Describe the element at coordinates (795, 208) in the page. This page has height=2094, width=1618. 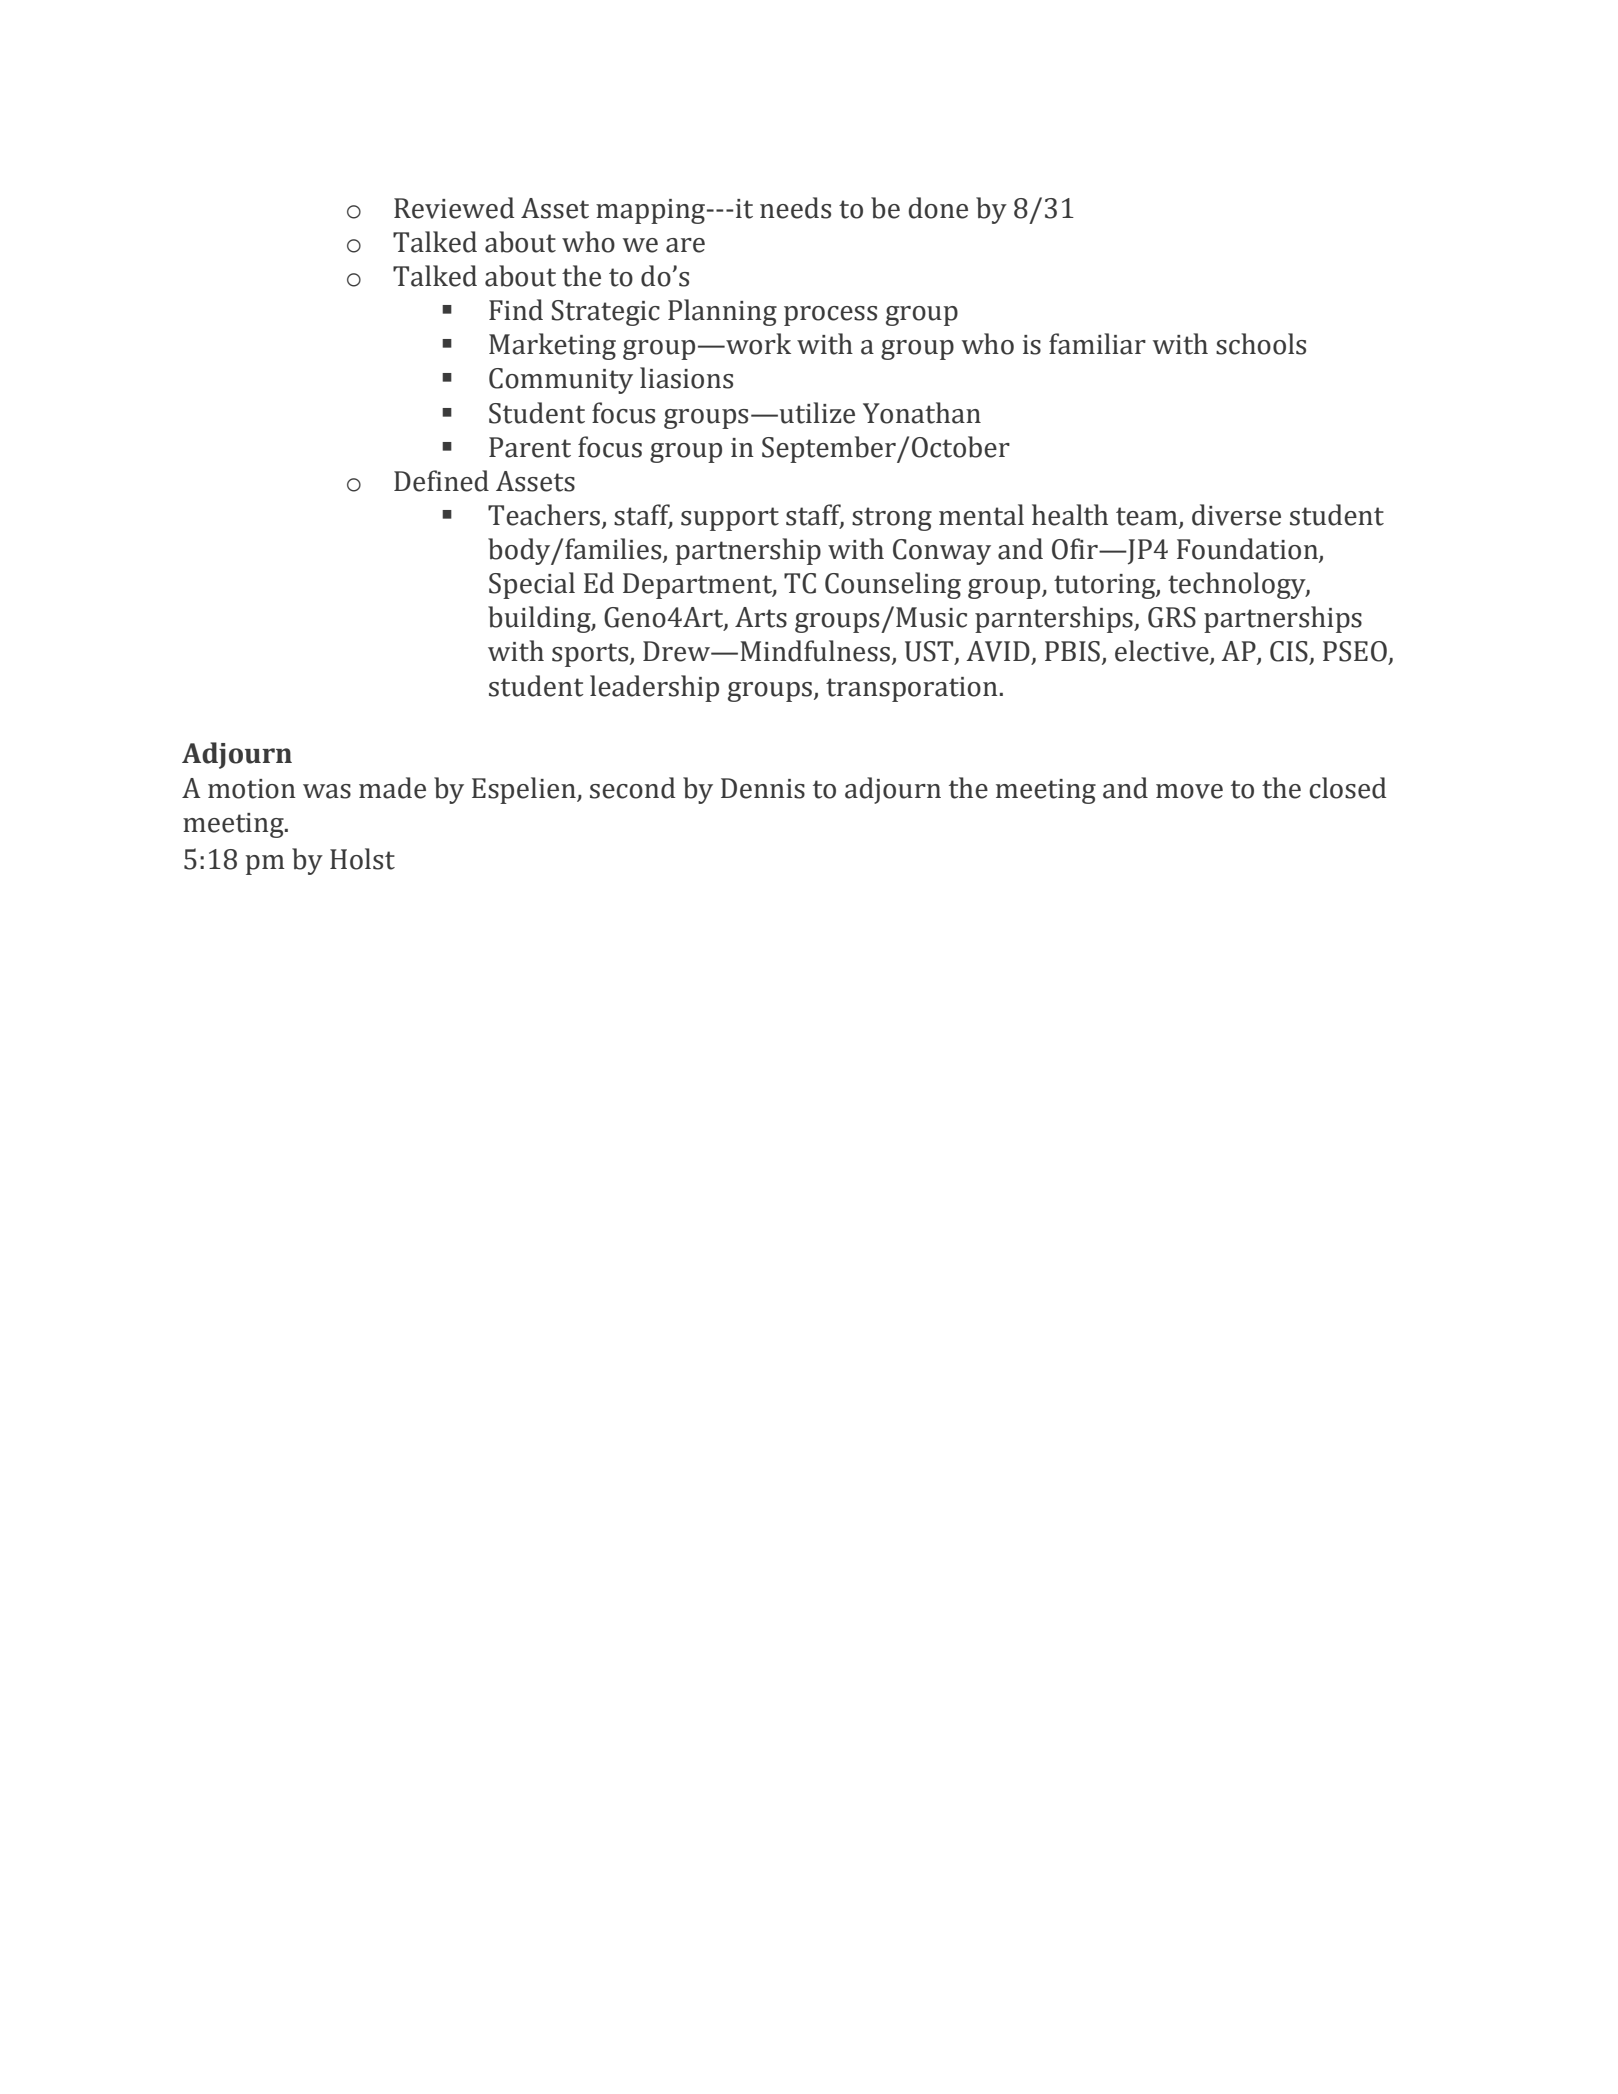
I see `needs` at that location.
